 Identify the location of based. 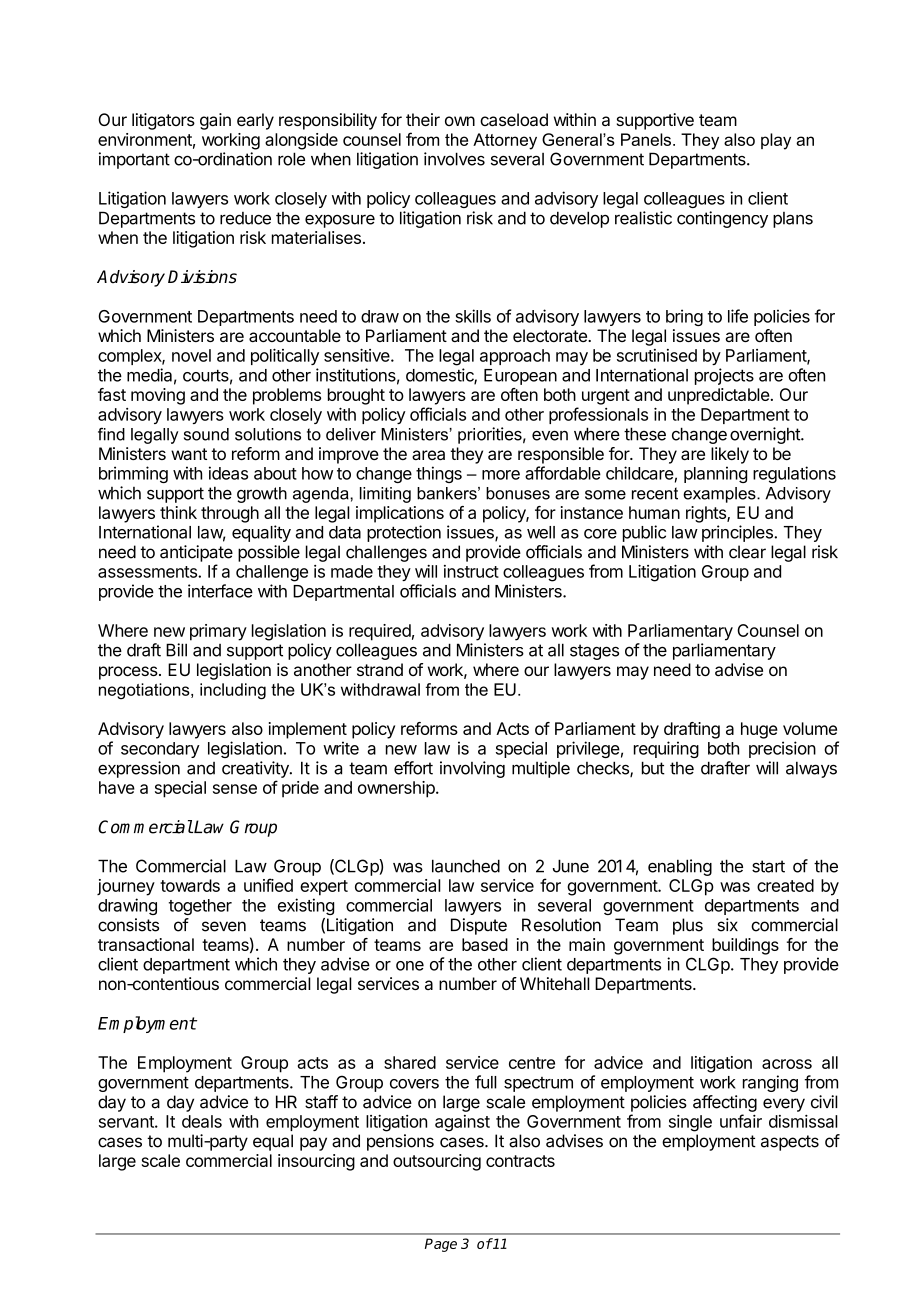
(485, 944).
